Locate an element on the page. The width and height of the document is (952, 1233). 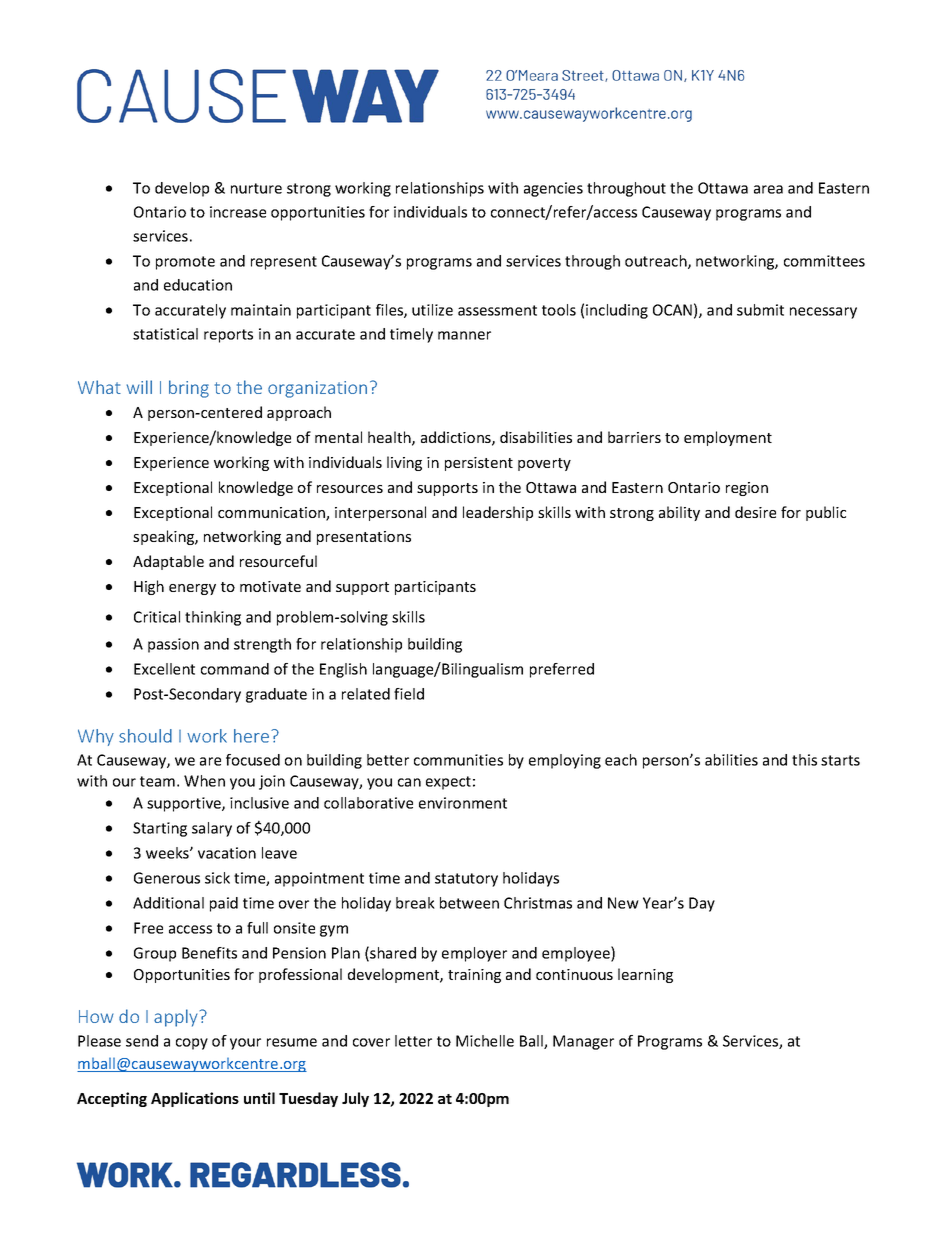
leadership is located at coordinates (498, 513).
